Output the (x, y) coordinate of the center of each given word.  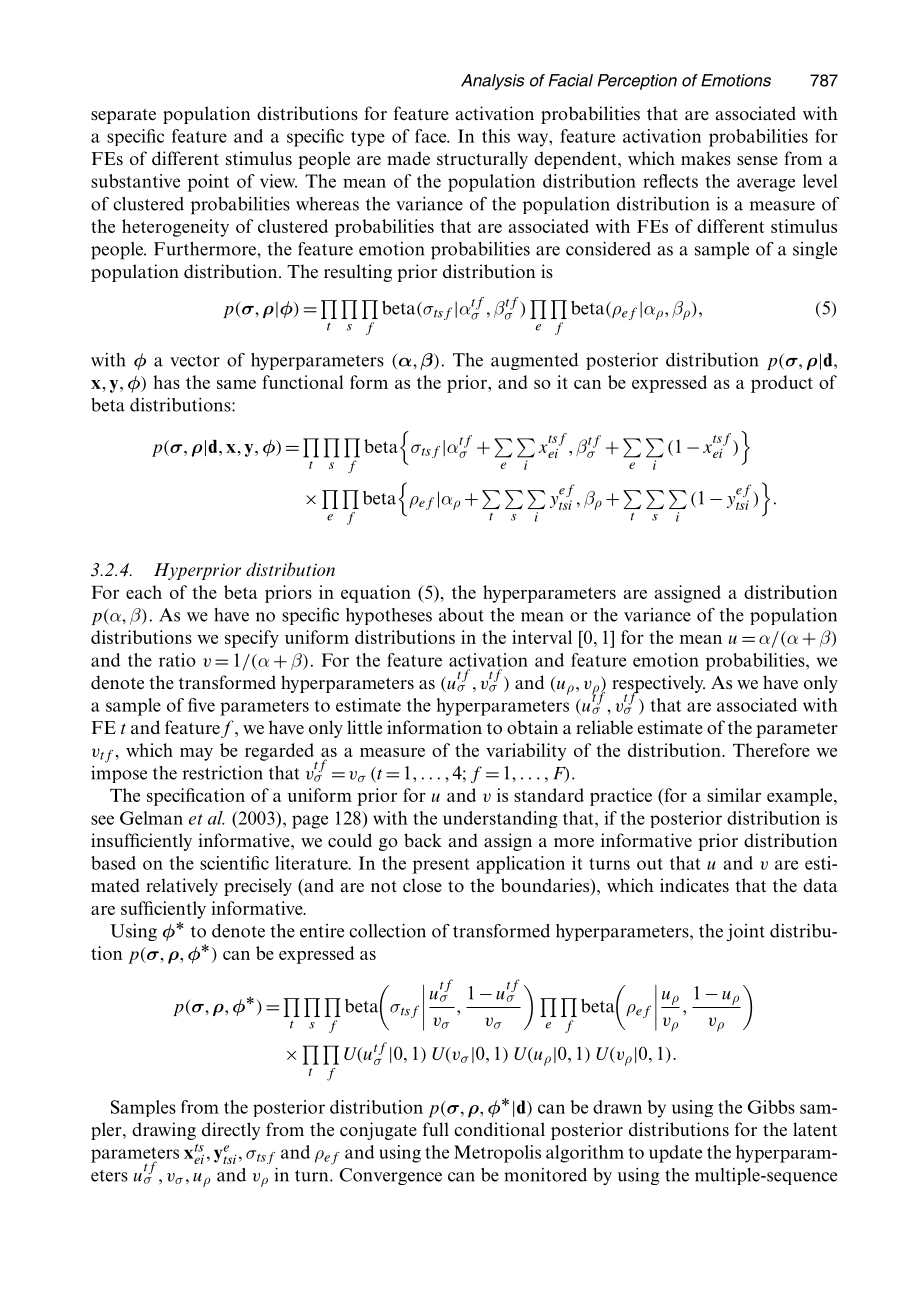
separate (123, 116)
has (166, 382)
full (436, 1129)
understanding (500, 819)
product (782, 384)
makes (706, 158)
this (496, 136)
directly (231, 1131)
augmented (534, 361)
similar (734, 795)
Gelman (151, 818)
